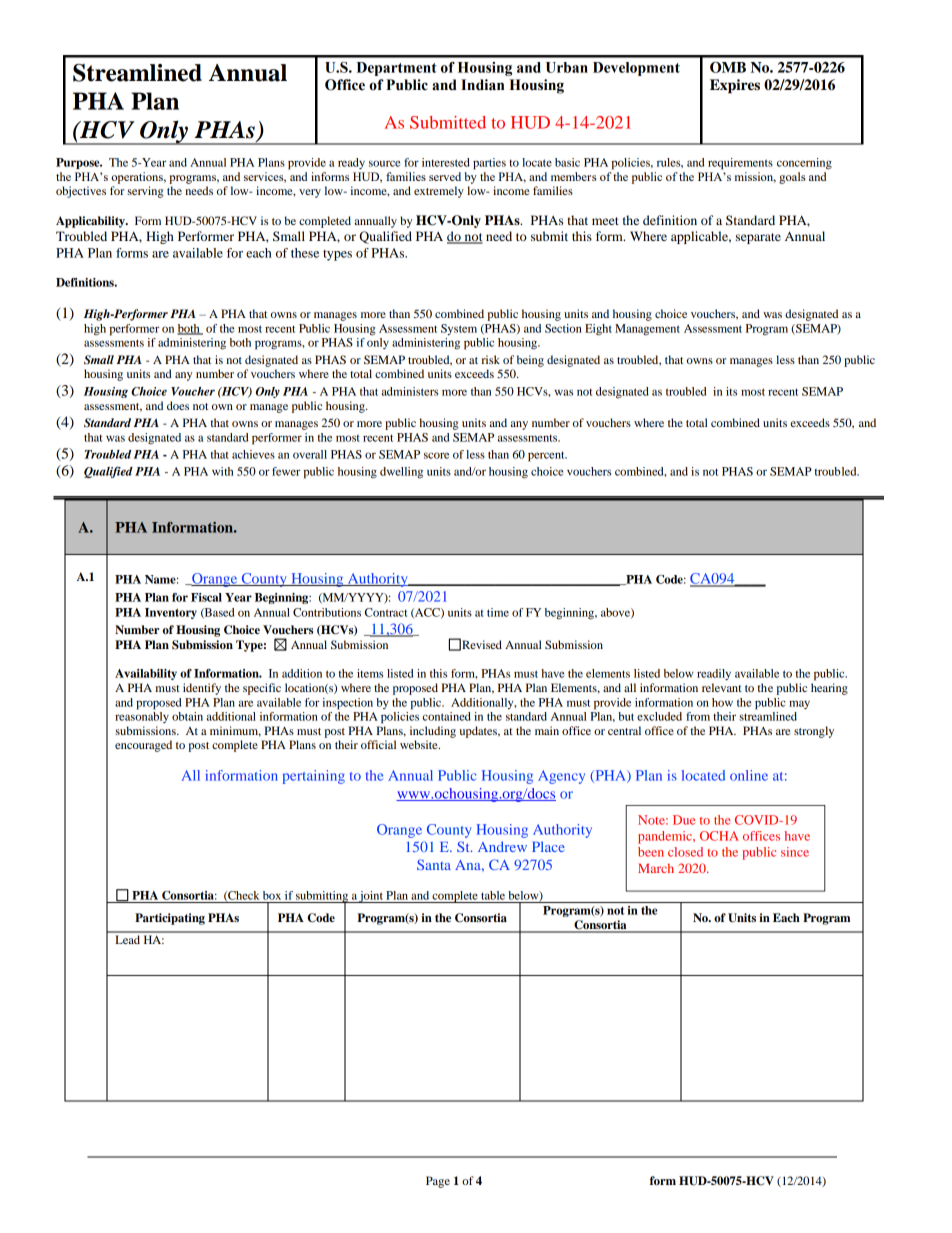  Describe the element at coordinates (438, 1182) in the document. I see `Page` at that location.
